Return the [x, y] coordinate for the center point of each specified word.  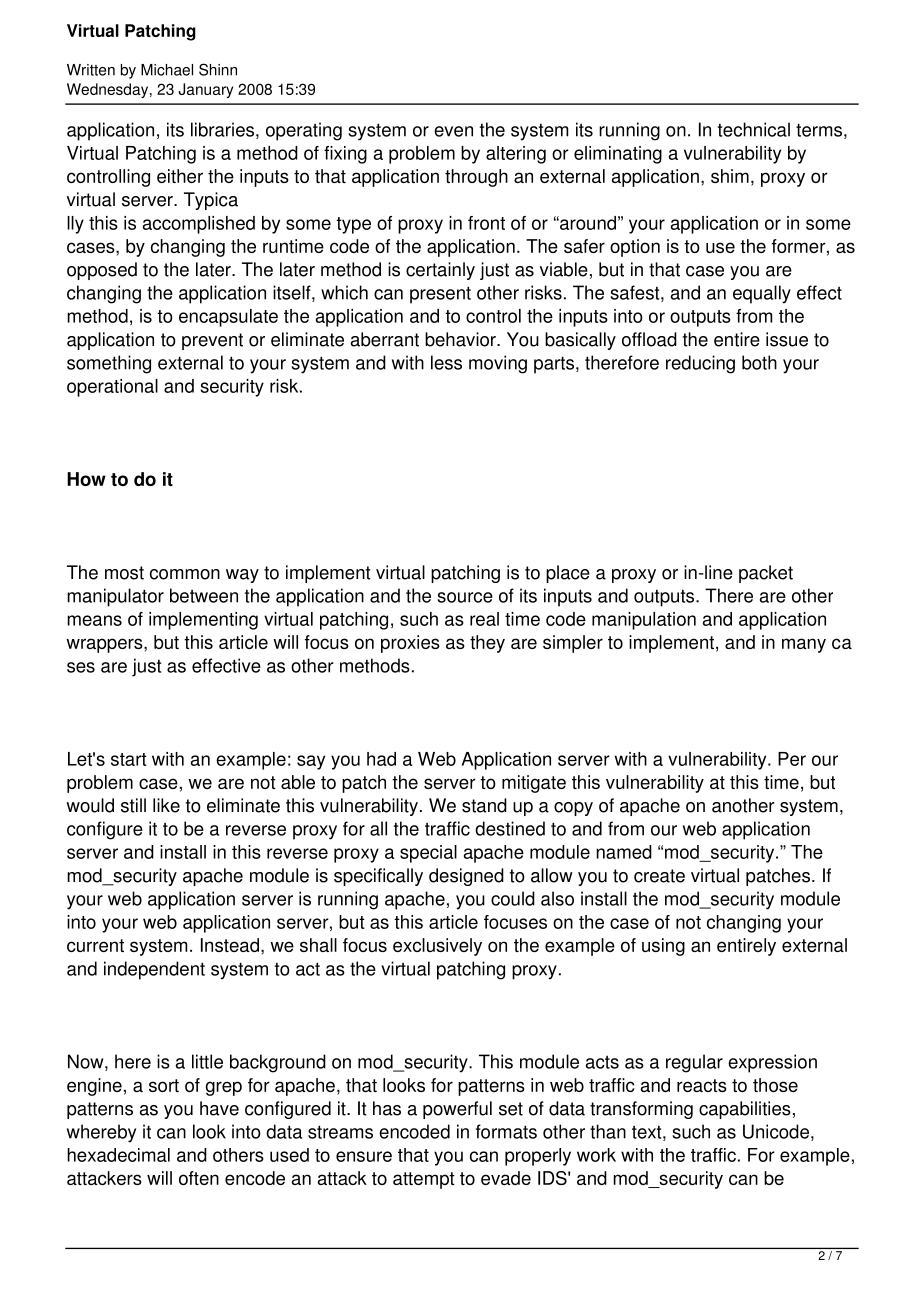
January [205, 90]
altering [516, 155]
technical [754, 129]
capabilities [745, 1110]
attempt [424, 1180]
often [199, 1178]
